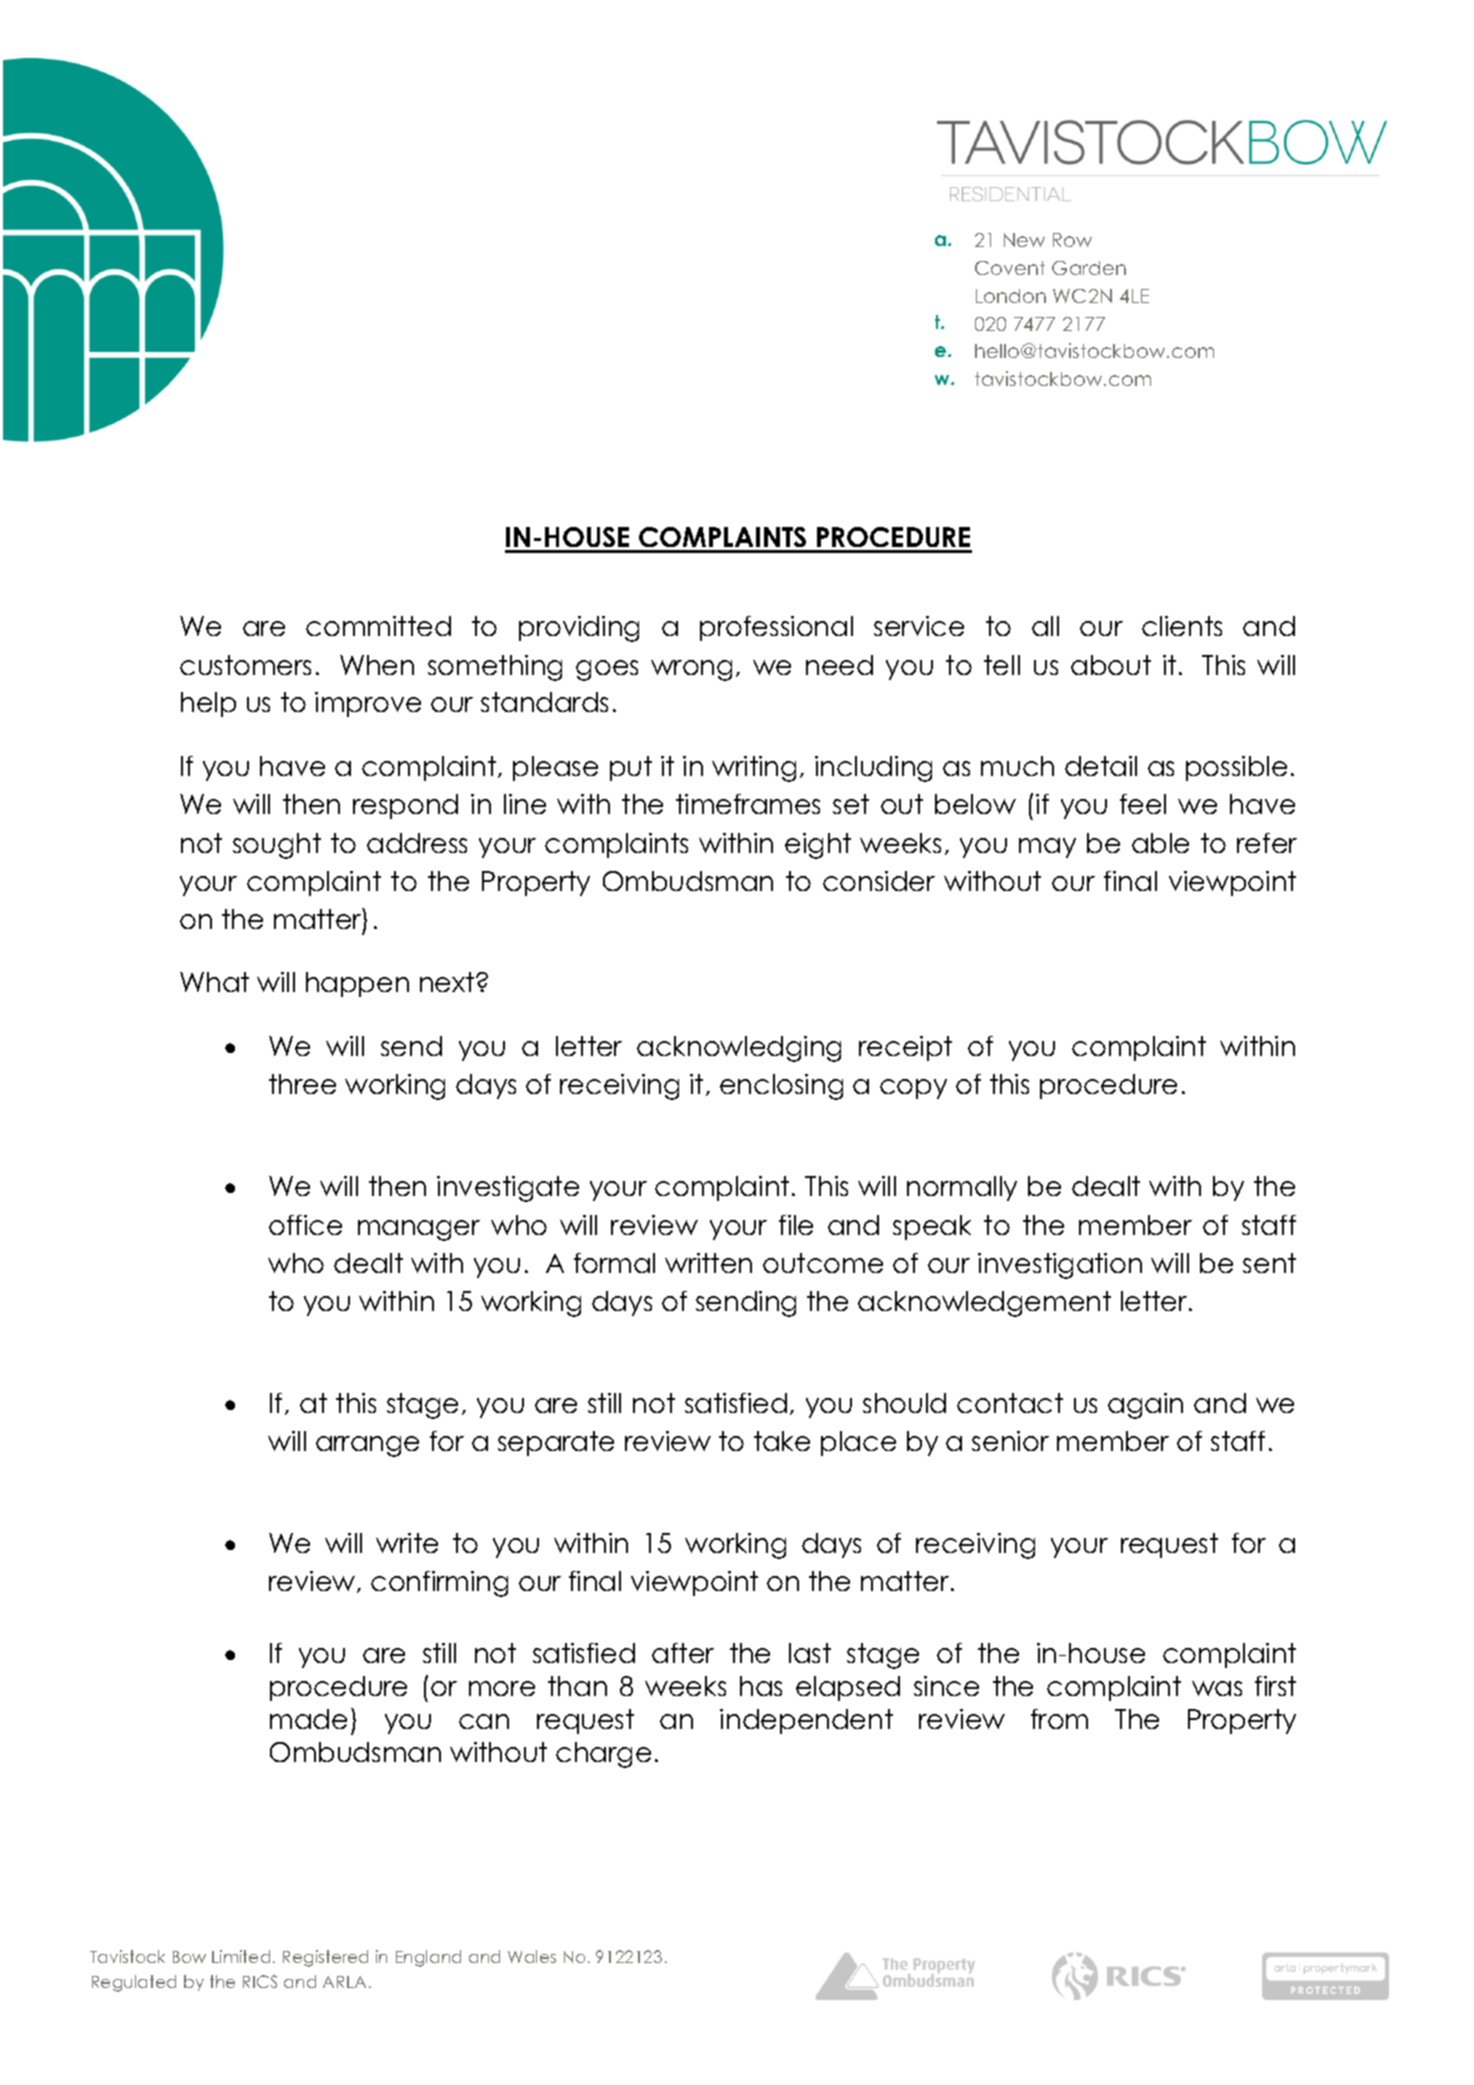  Describe the element at coordinates (1059, 1719) in the page. I see `from` at that location.
